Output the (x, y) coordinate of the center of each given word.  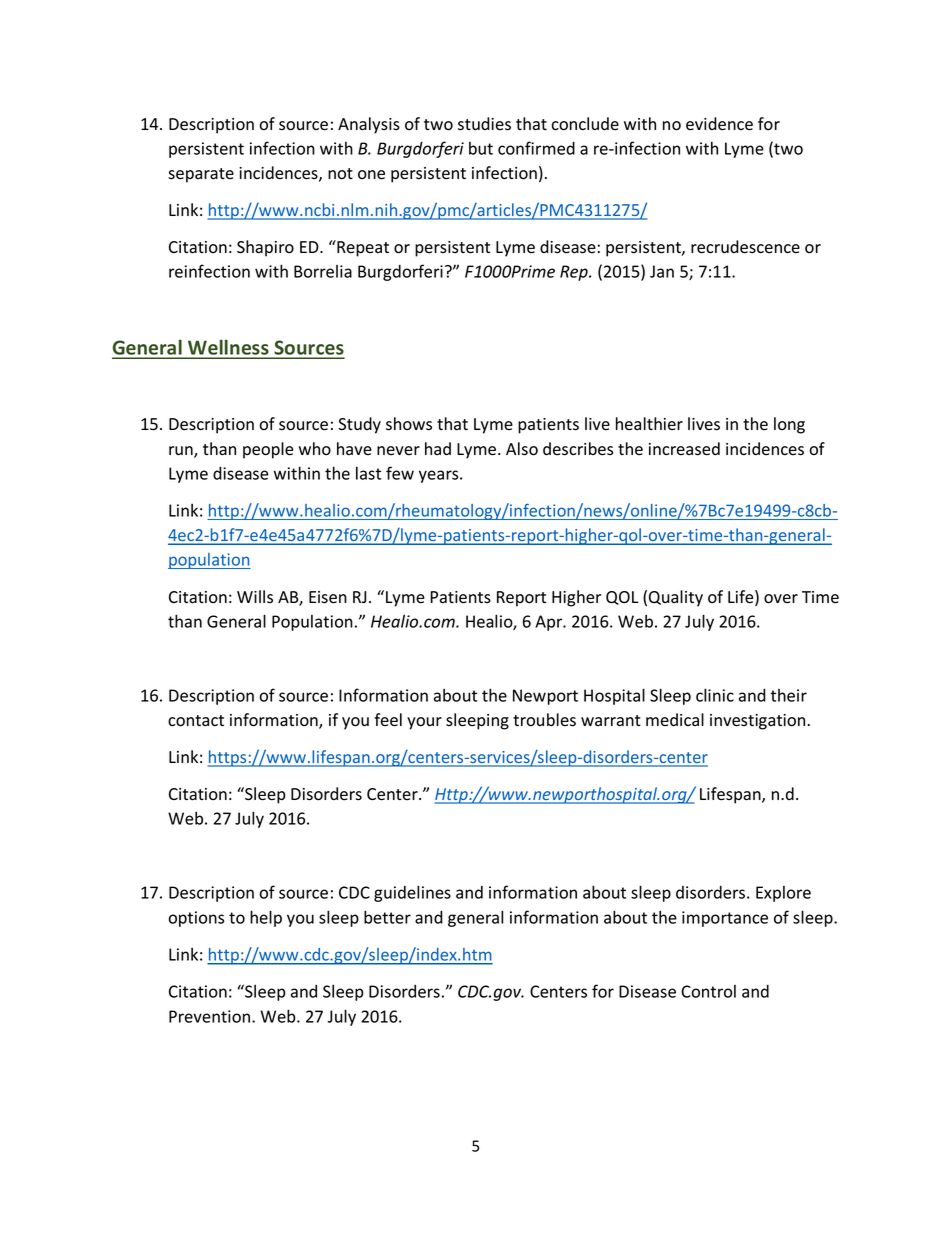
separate (201, 175)
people (268, 450)
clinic (715, 695)
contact (196, 721)
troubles (544, 720)
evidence (719, 124)
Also (522, 449)
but (481, 148)
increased (684, 449)
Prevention (209, 1016)
